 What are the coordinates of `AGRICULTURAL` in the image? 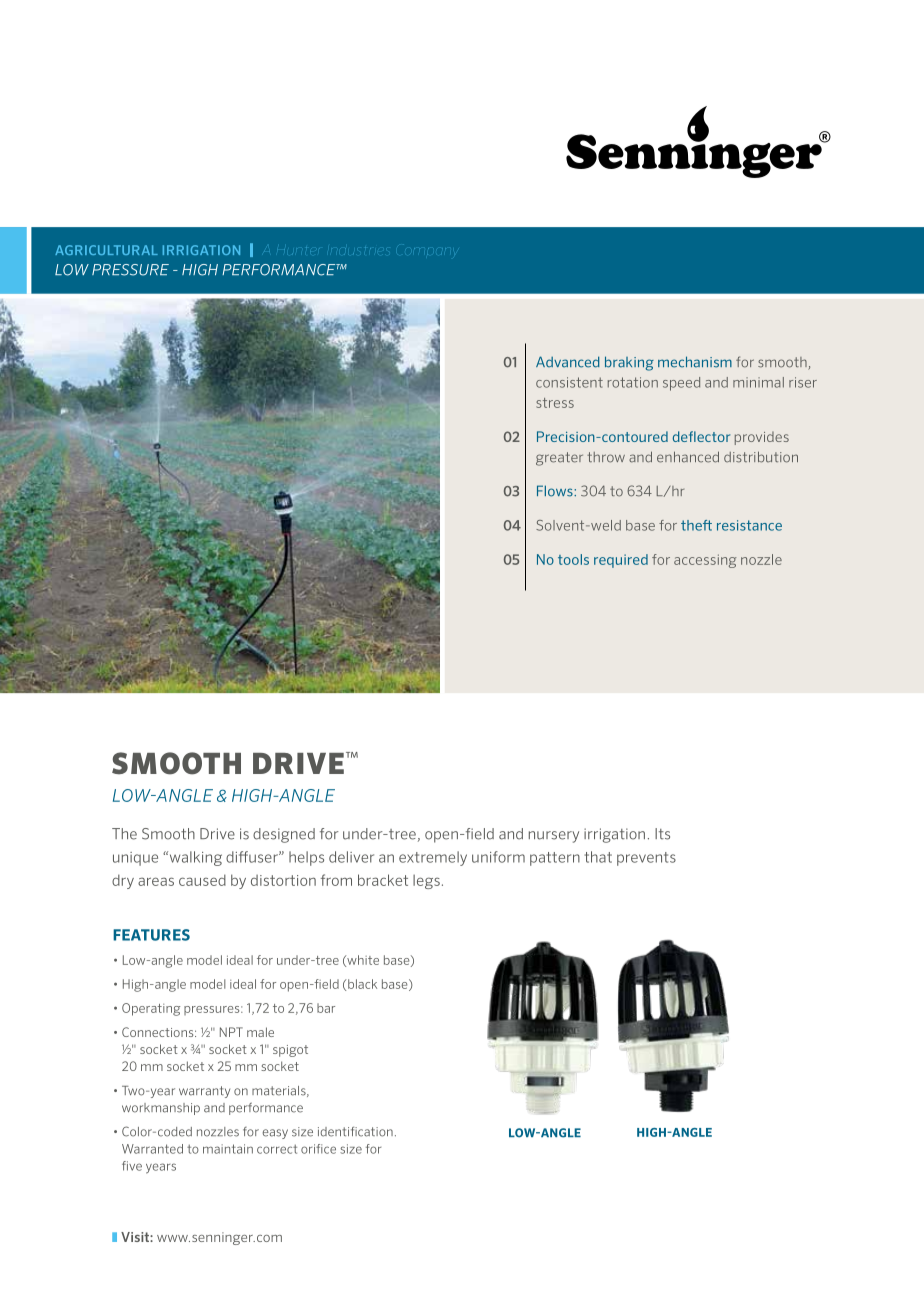 It's located at (106, 250).
